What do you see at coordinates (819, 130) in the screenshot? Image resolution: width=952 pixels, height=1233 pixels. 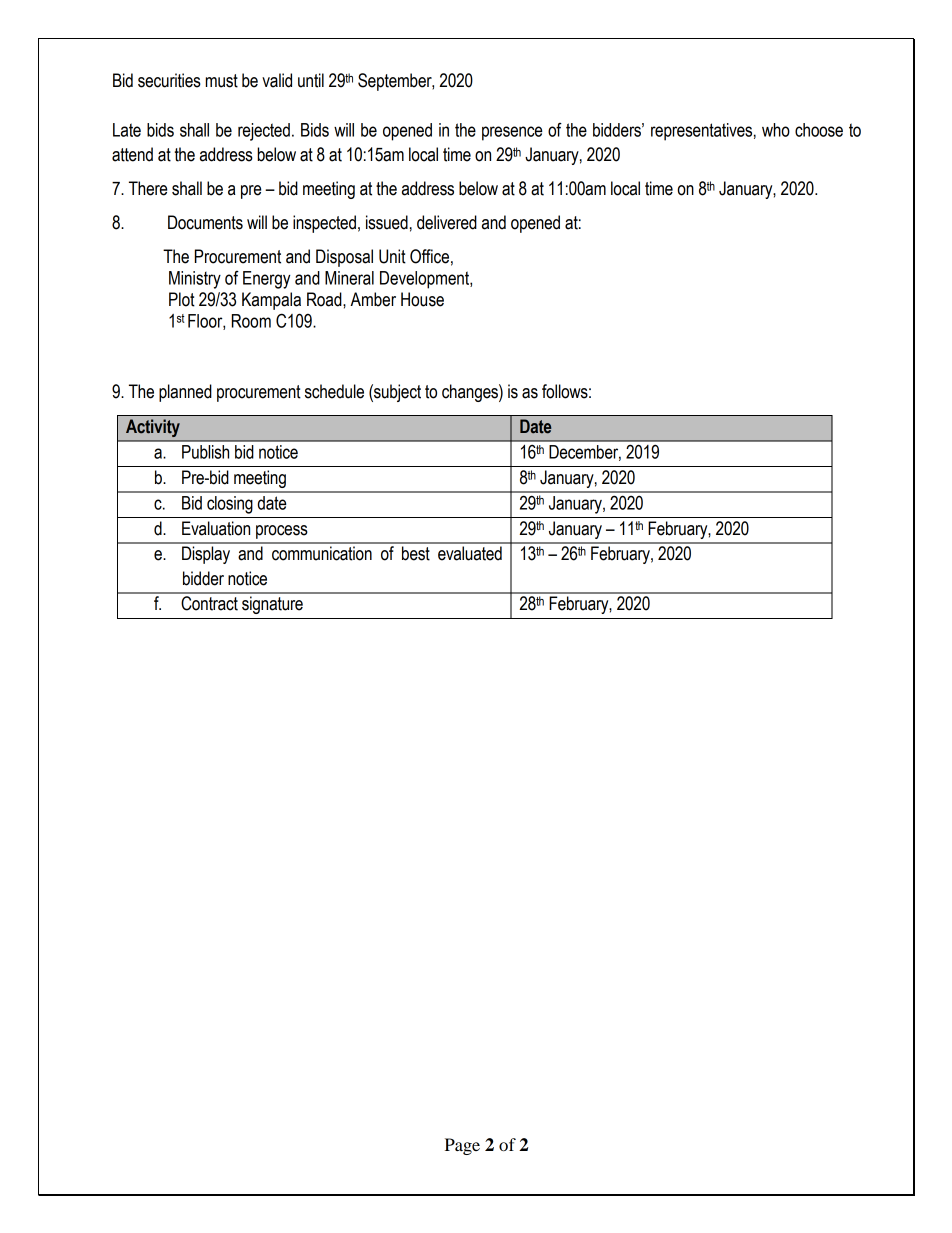 I see `choose` at bounding box center [819, 130].
